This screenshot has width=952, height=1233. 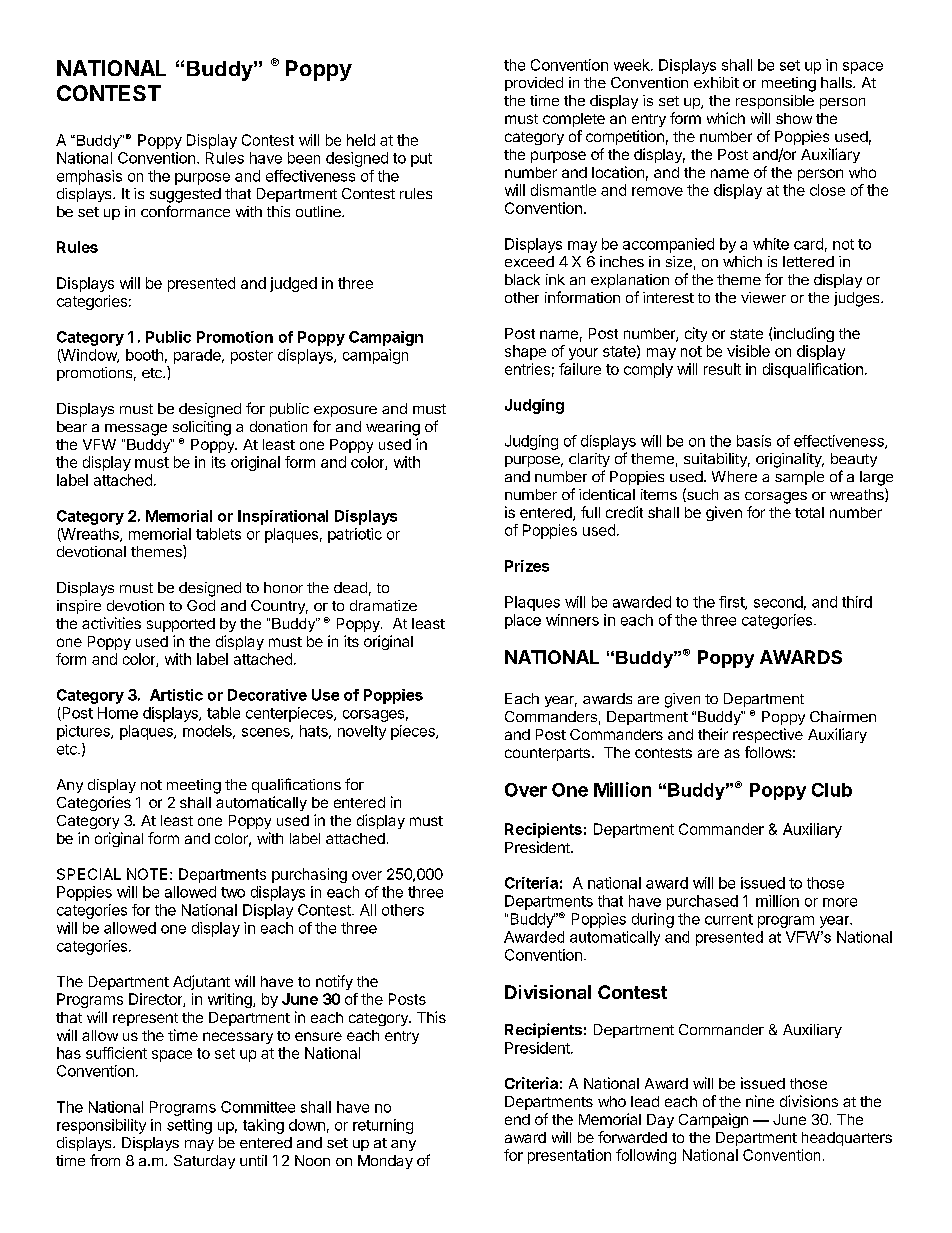 I want to click on responsible, so click(x=775, y=102).
